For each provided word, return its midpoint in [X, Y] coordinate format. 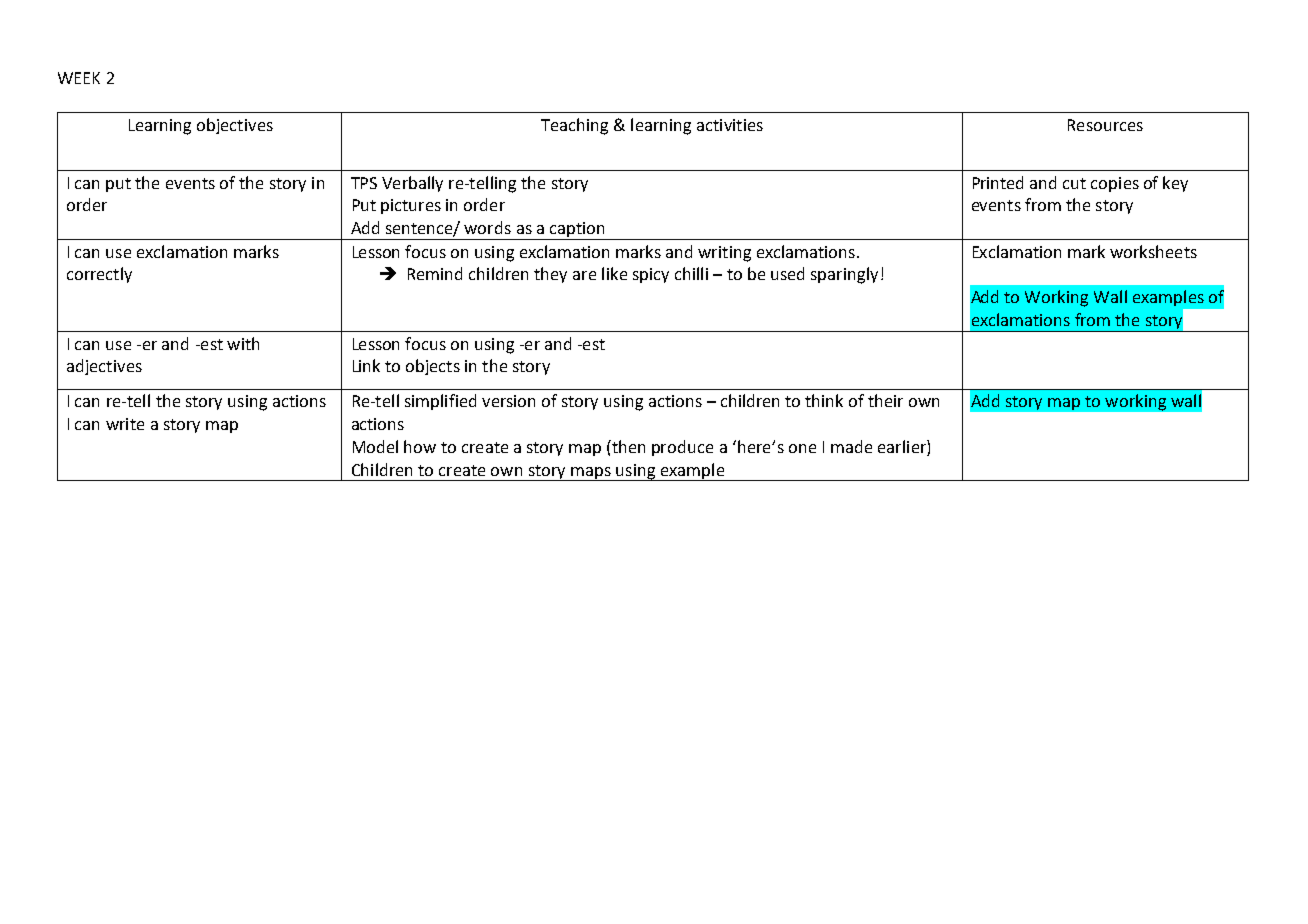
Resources [1105, 125]
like [614, 273]
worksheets [1153, 251]
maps [591, 474]
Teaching [574, 126]
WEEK [79, 78]
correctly [99, 275]
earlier [903, 448]
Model [375, 446]
